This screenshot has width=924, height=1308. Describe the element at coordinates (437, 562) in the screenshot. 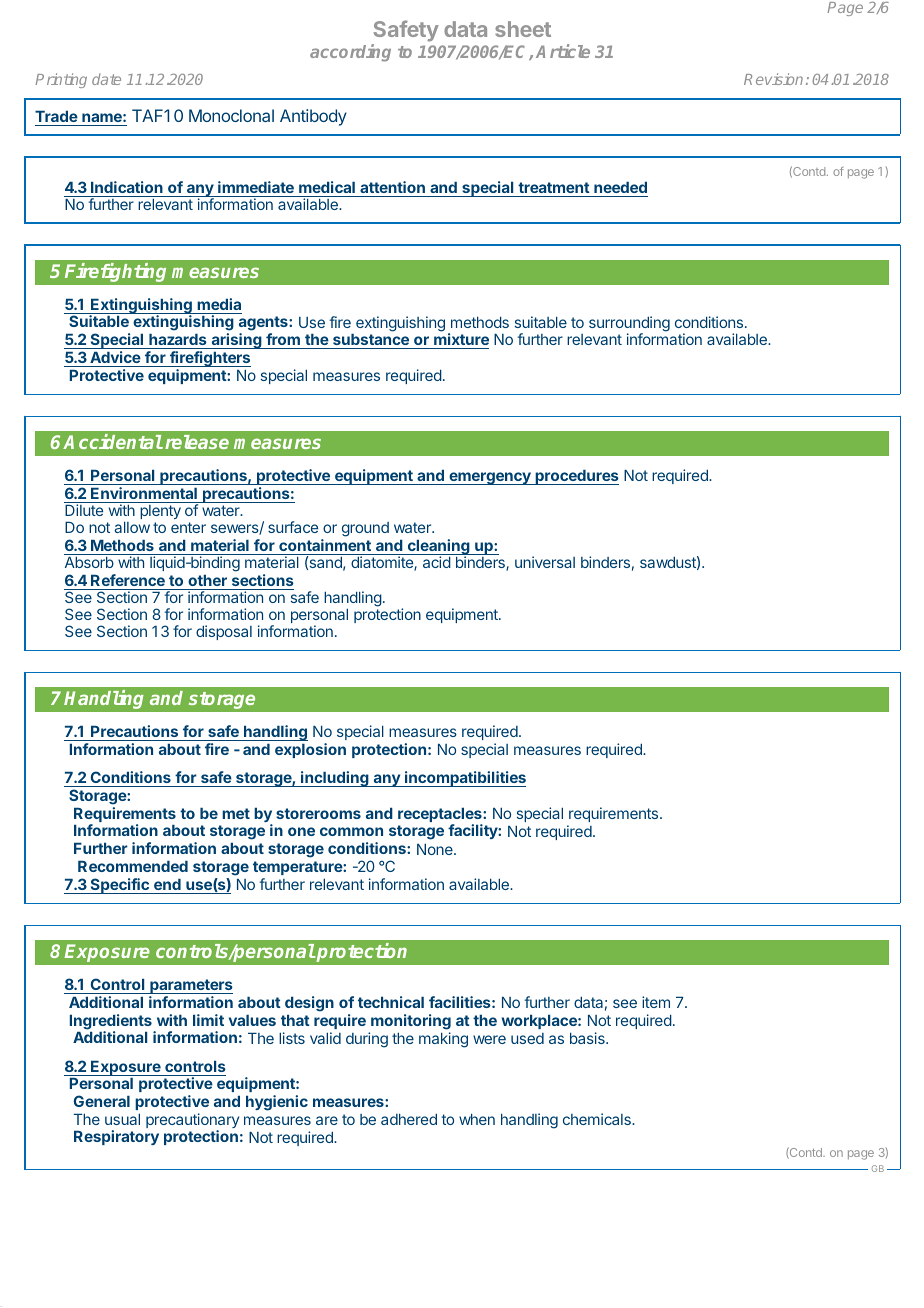

I see `acid` at that location.
